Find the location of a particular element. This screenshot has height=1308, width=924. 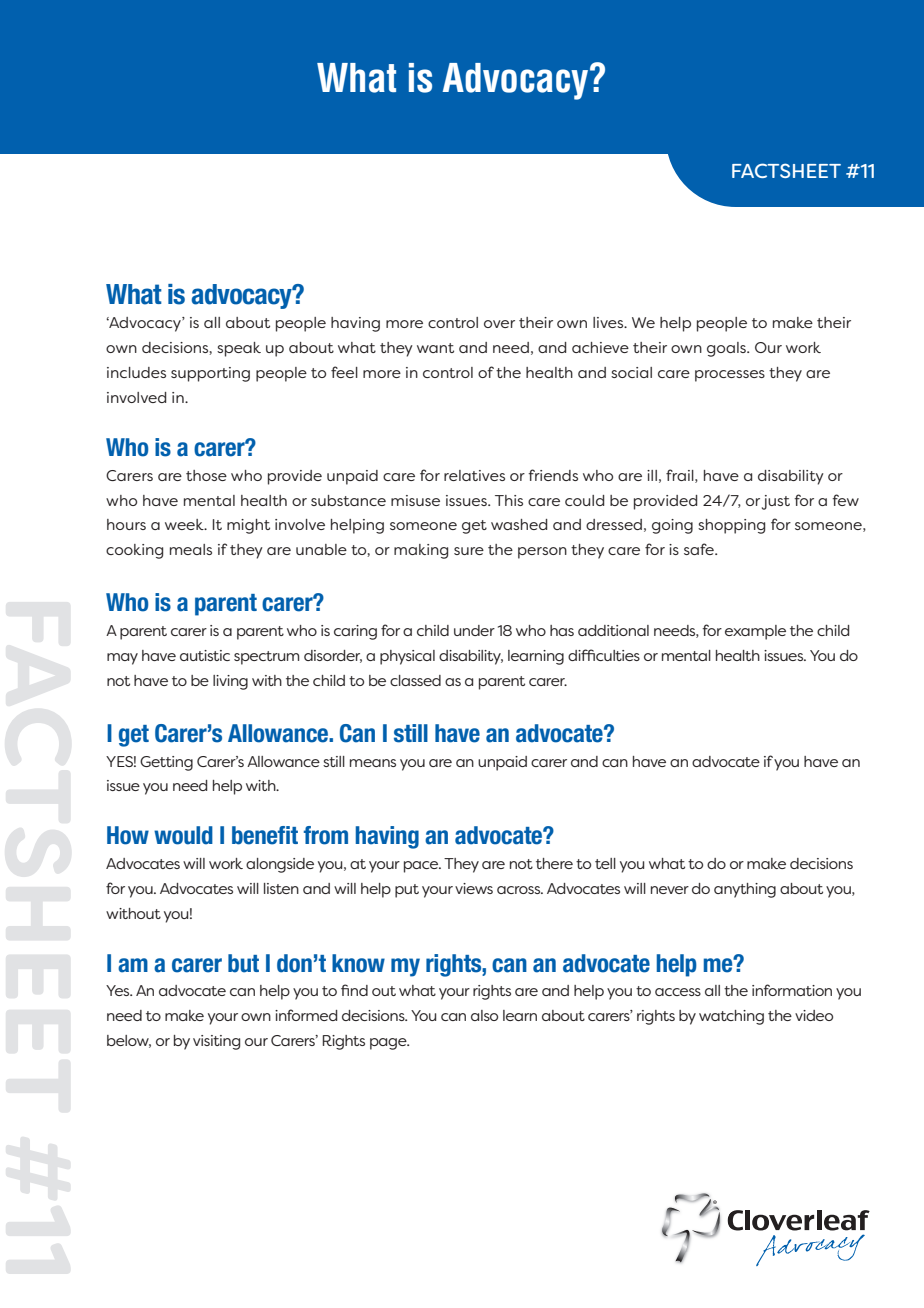

Getting is located at coordinates (166, 763).
